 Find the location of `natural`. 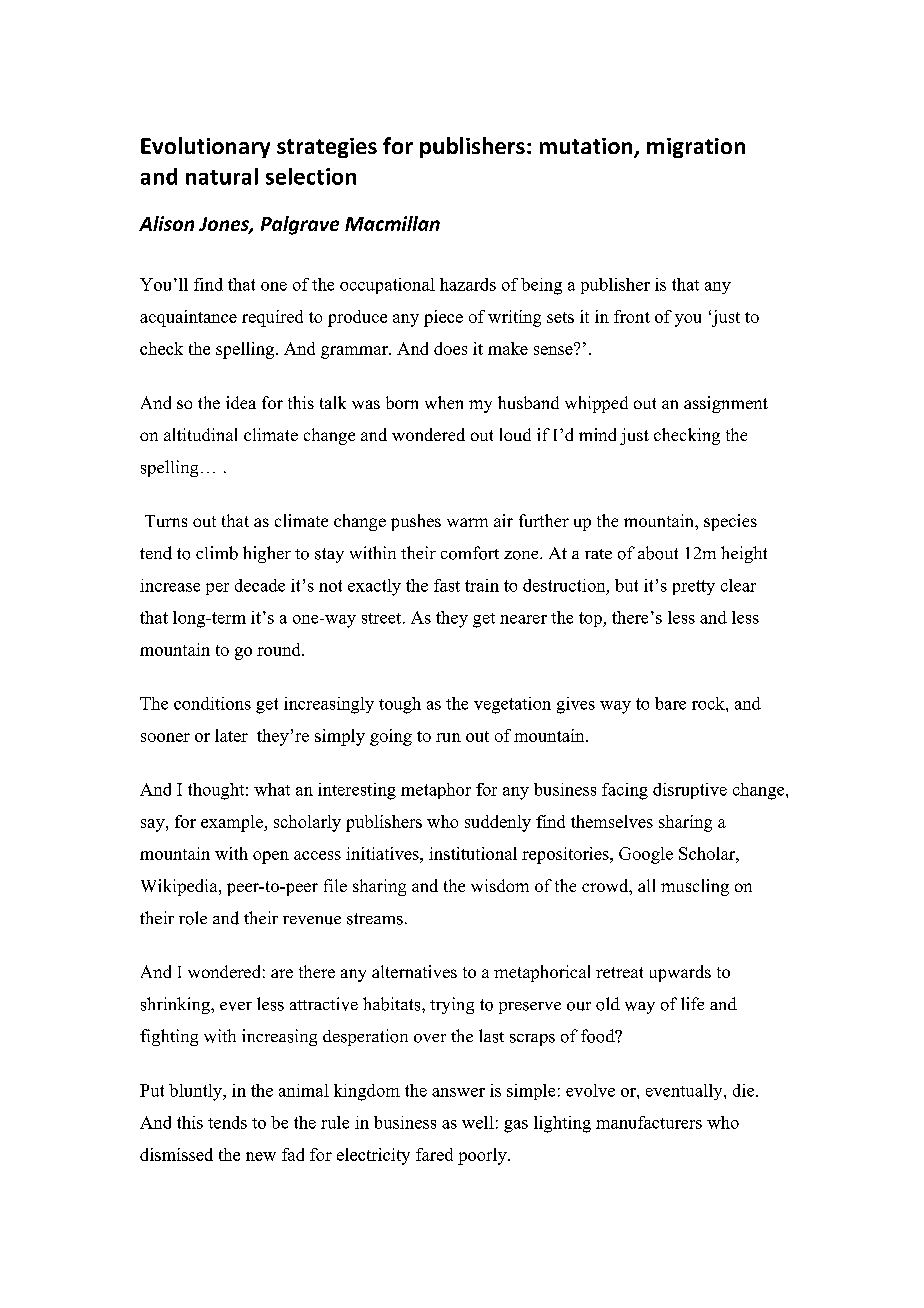

natural is located at coordinates (222, 176).
